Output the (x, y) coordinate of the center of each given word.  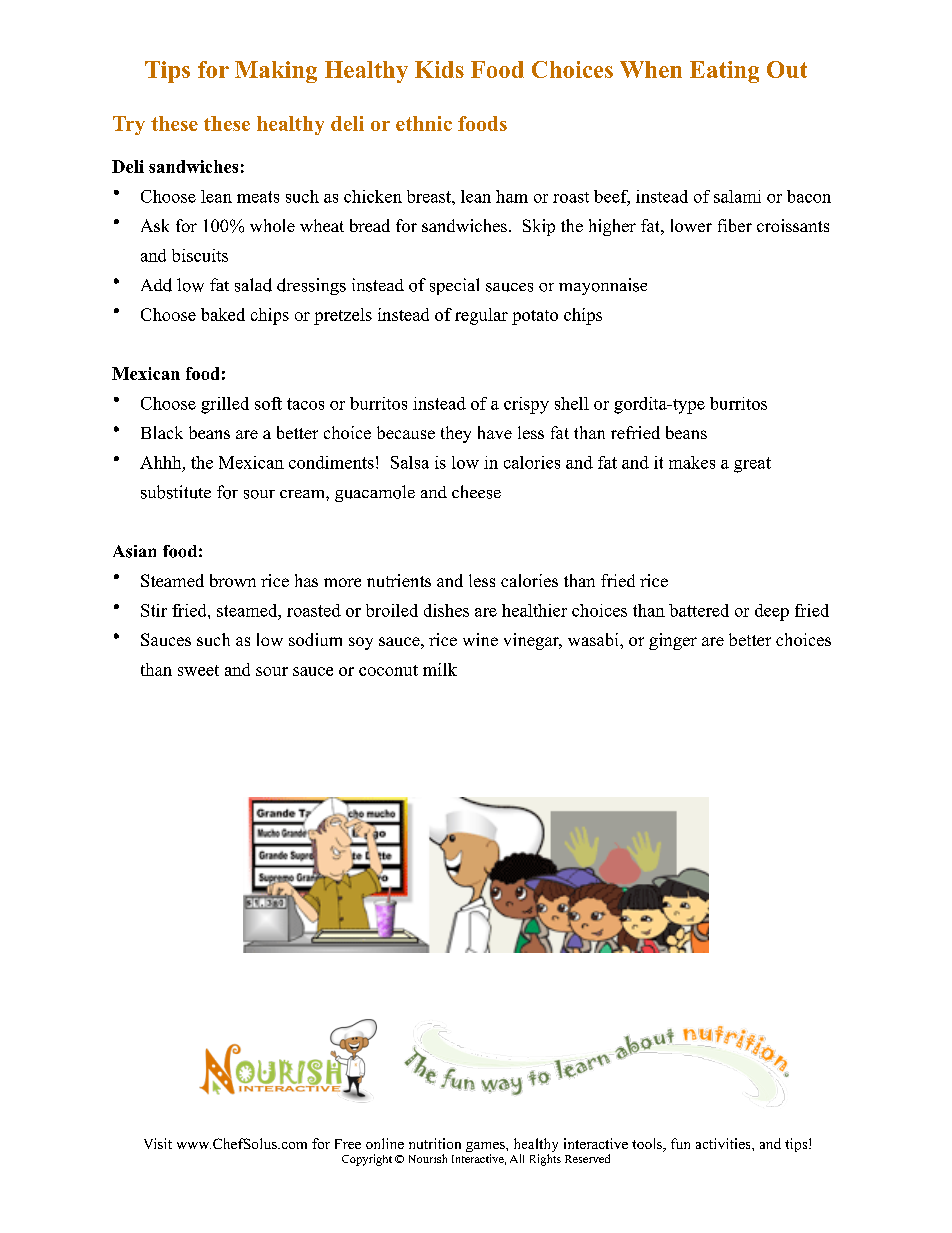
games (486, 1148)
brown (233, 580)
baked (223, 314)
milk (440, 669)
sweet (198, 670)
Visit (158, 1143)
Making (276, 72)
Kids (439, 69)
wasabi (594, 639)
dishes (446, 610)
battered (699, 610)
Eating (724, 72)
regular (481, 316)
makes (692, 462)
